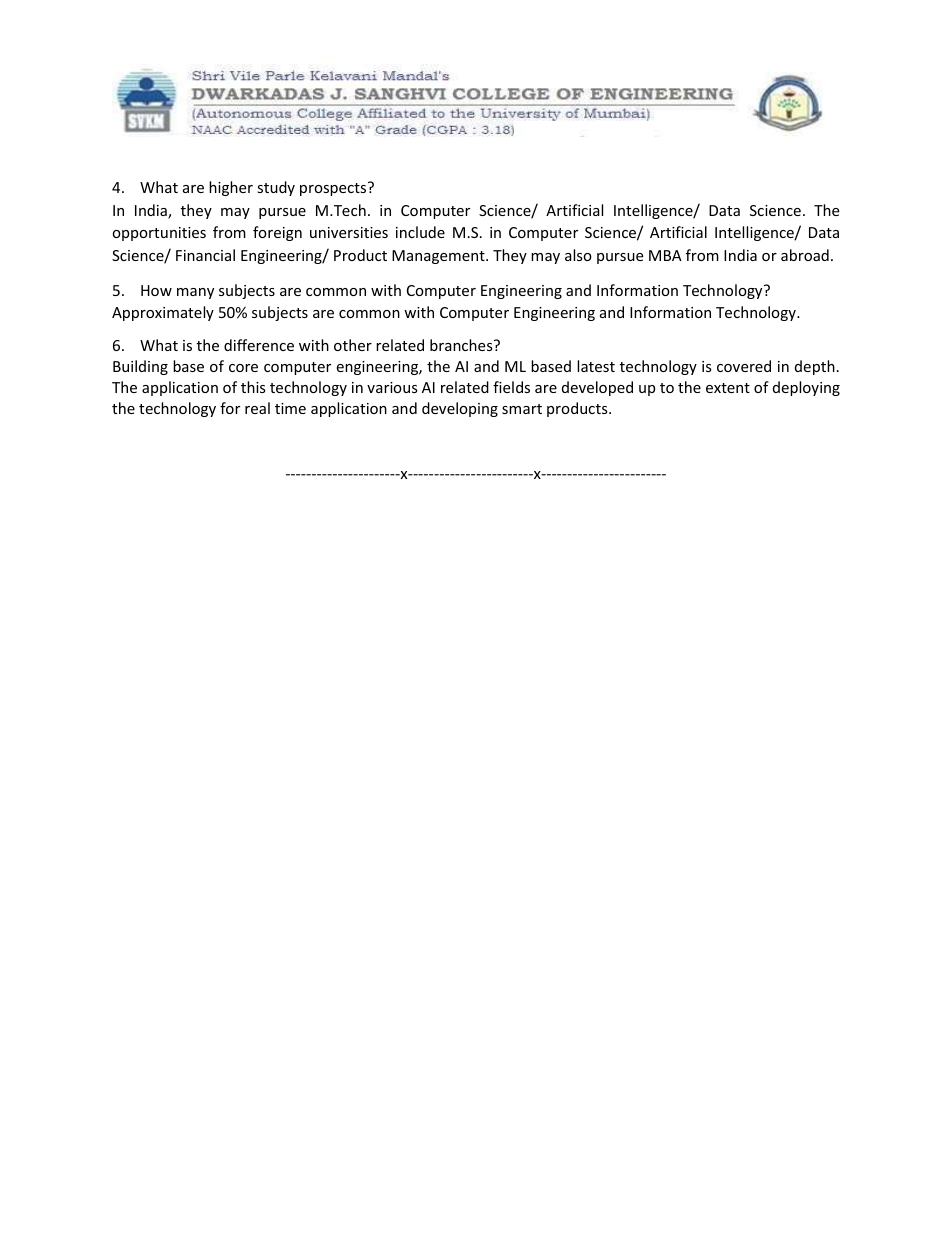  What do you see at coordinates (257, 408) in the image?
I see `real` at bounding box center [257, 408].
